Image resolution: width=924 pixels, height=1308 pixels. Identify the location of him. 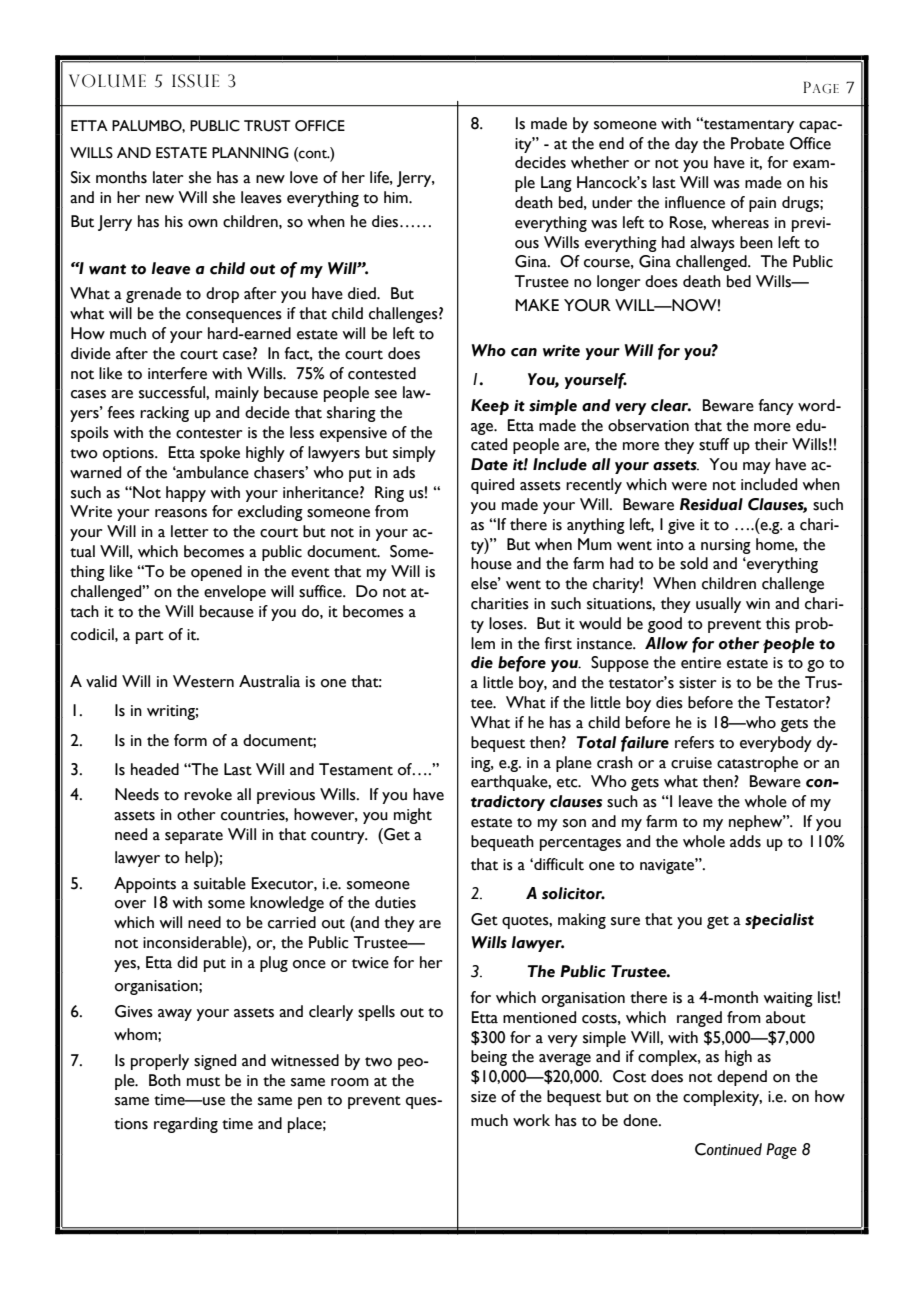
(397, 197).
